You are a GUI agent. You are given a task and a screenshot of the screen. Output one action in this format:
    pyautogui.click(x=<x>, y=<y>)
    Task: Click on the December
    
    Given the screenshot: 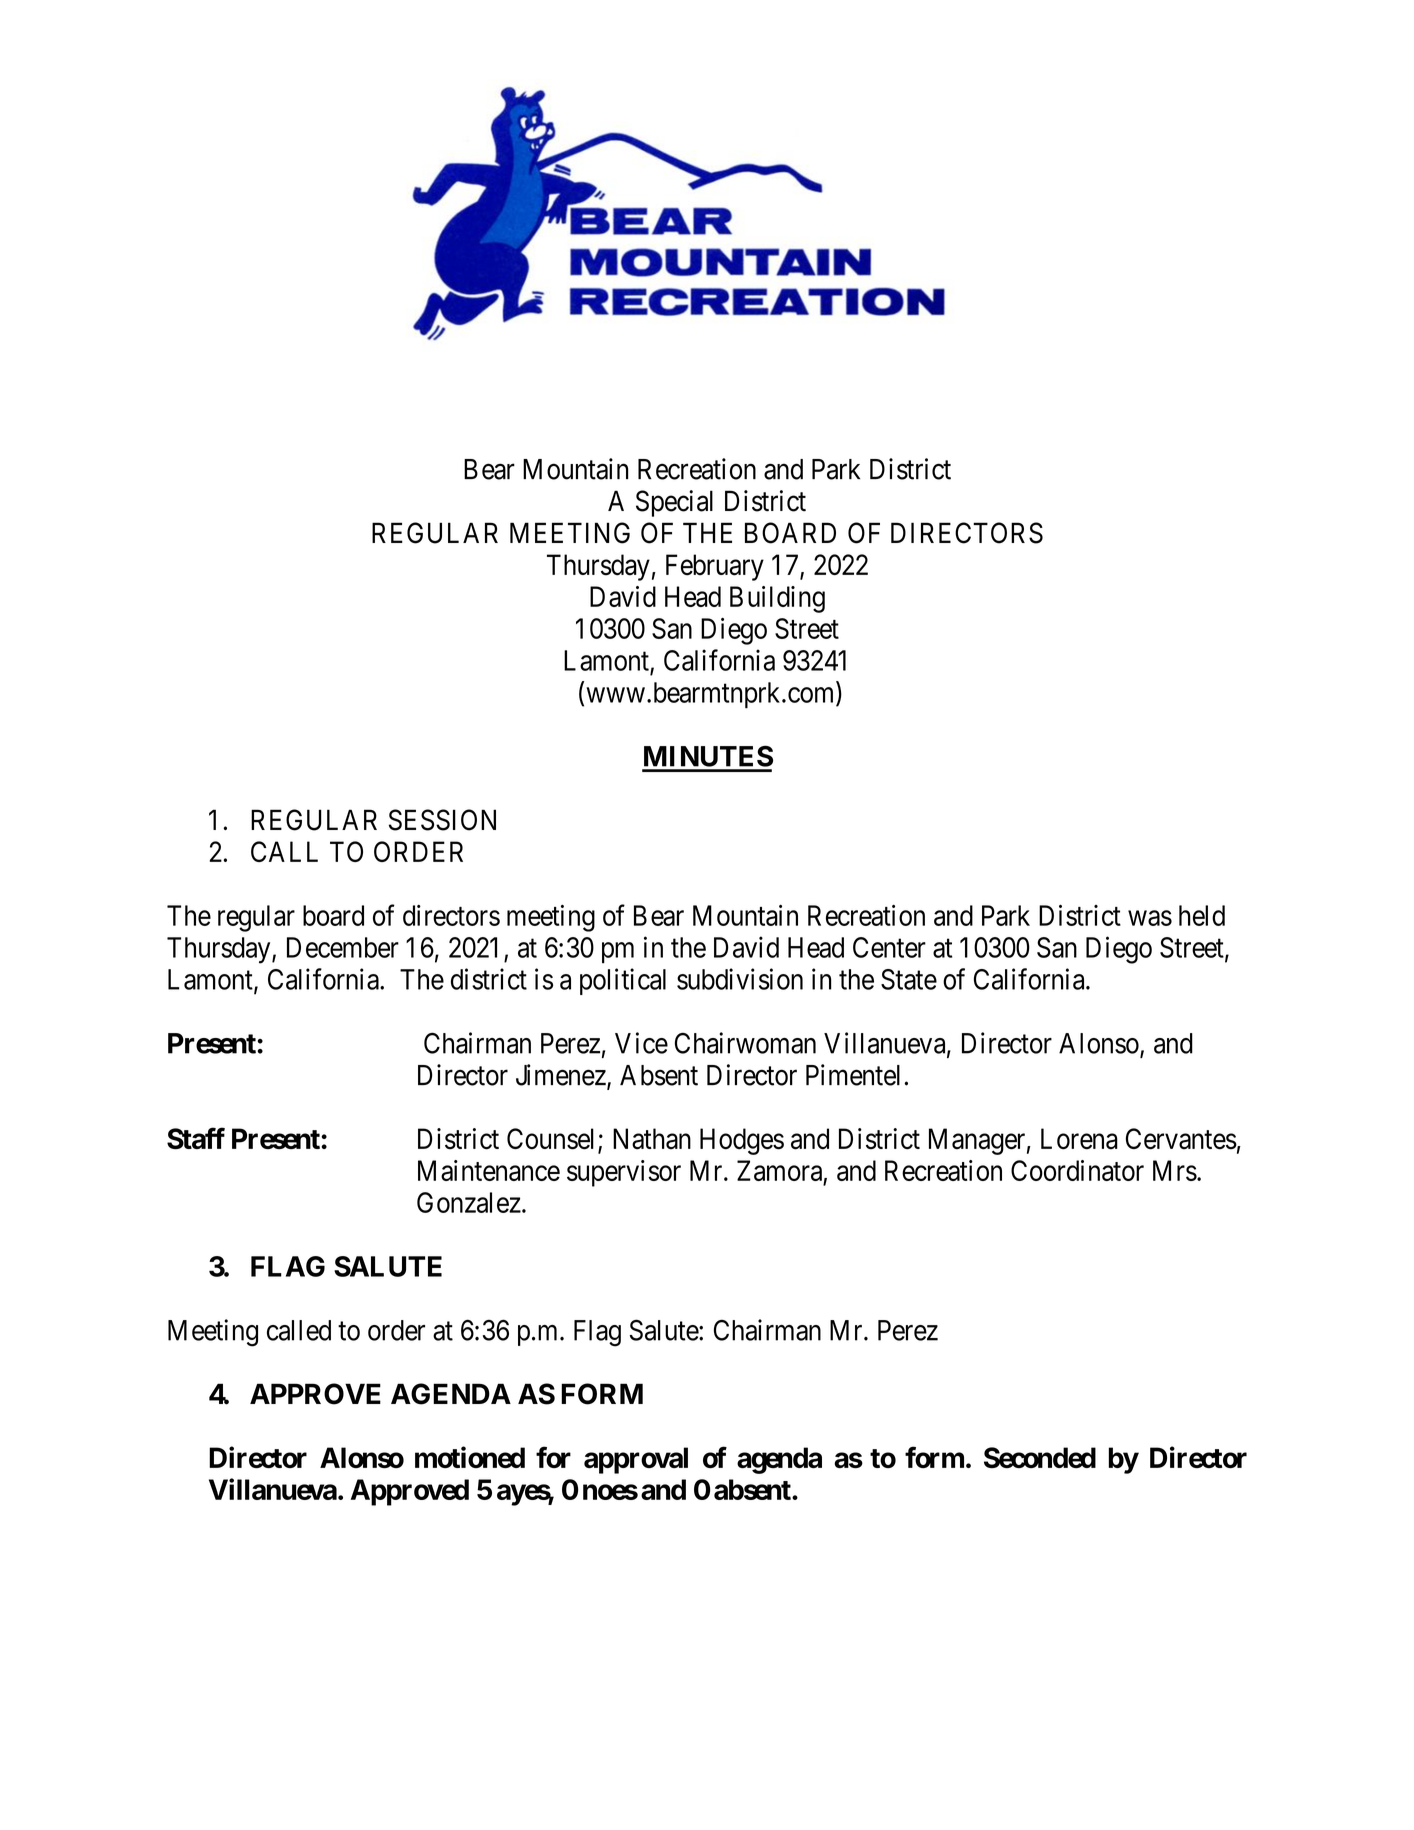 What is the action you would take?
    pyautogui.click(x=343, y=947)
